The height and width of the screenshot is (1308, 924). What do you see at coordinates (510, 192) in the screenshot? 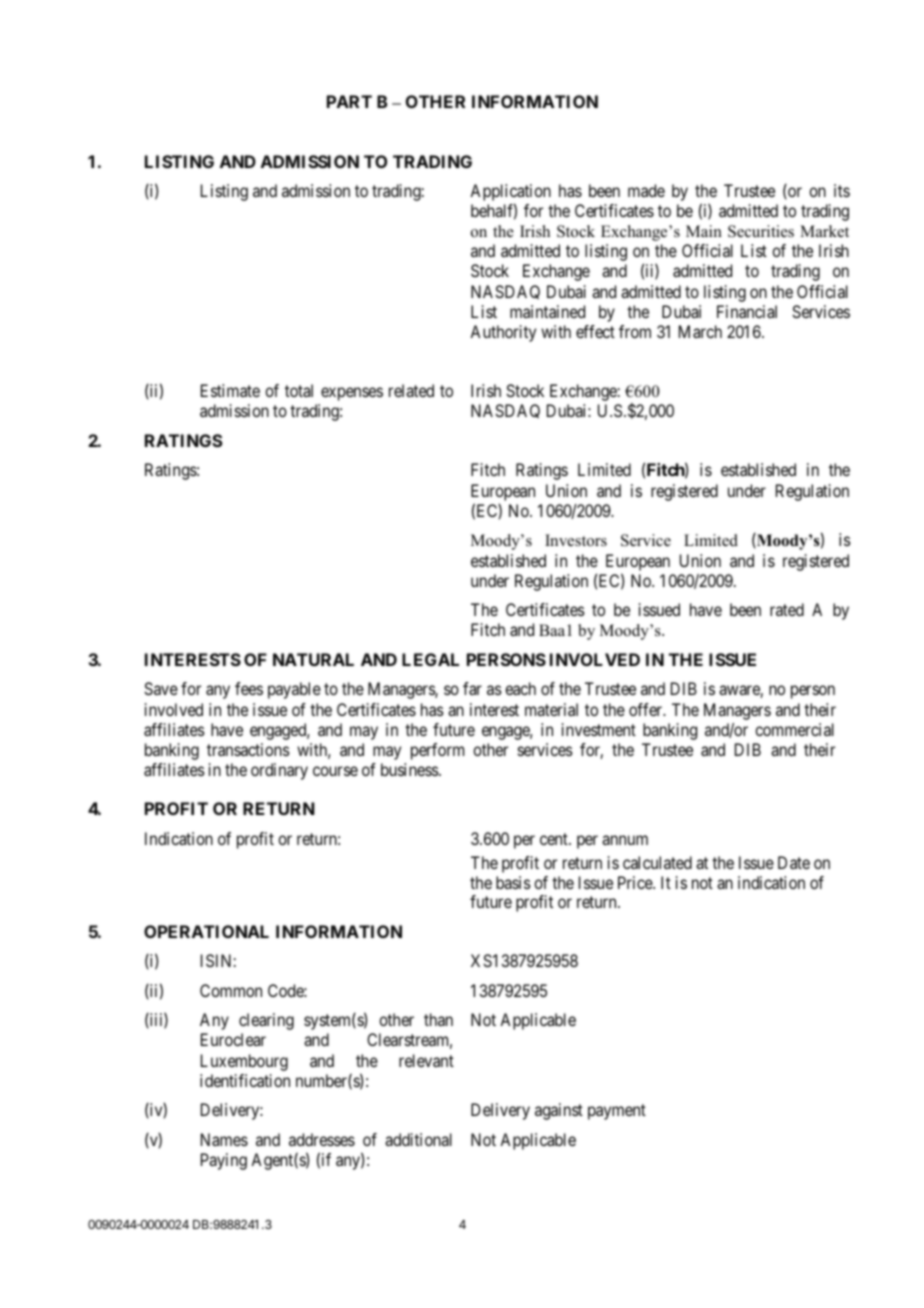
I see `Application` at bounding box center [510, 192].
